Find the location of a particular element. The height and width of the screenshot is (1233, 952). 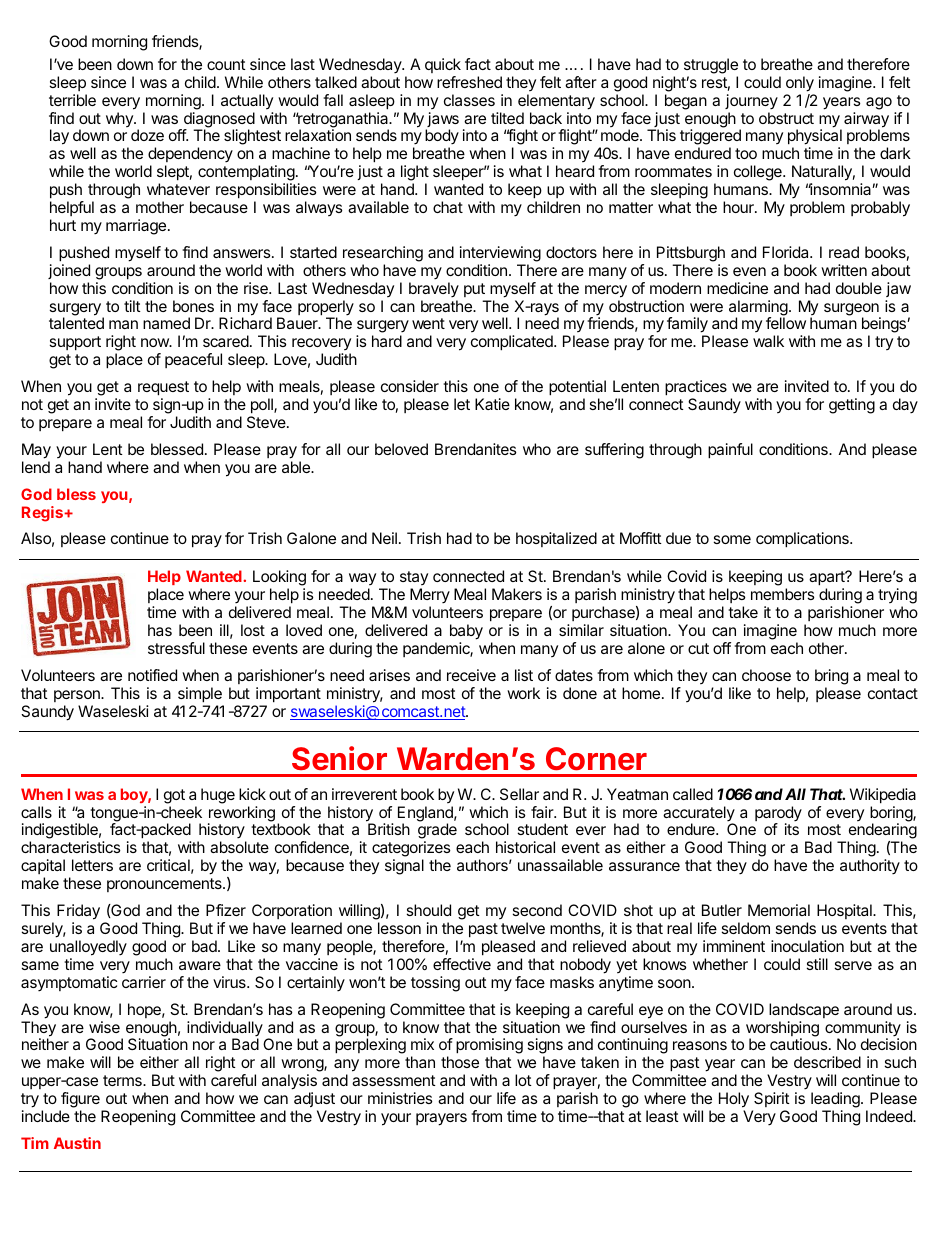

parody is located at coordinates (778, 815).
